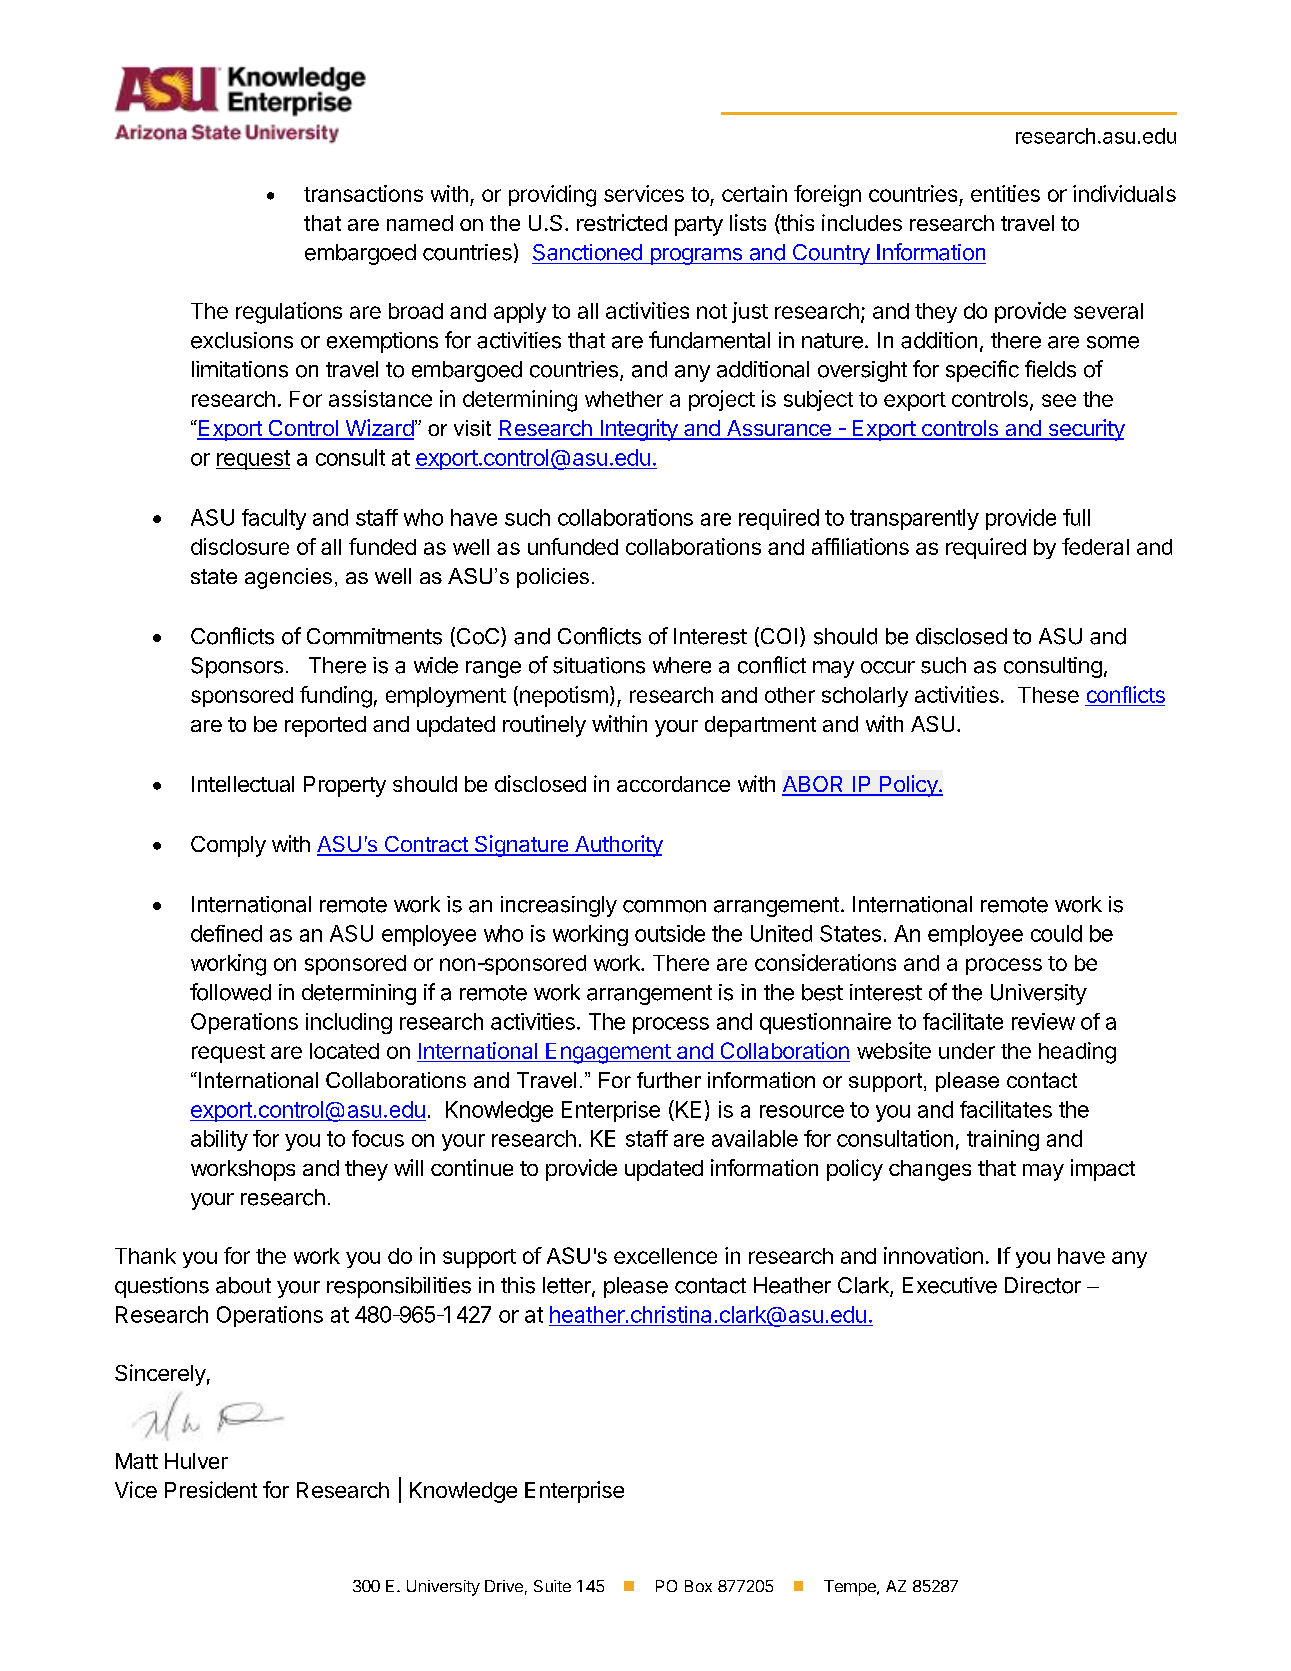  Describe the element at coordinates (240, 546) in the image. I see `disclosure` at that location.
